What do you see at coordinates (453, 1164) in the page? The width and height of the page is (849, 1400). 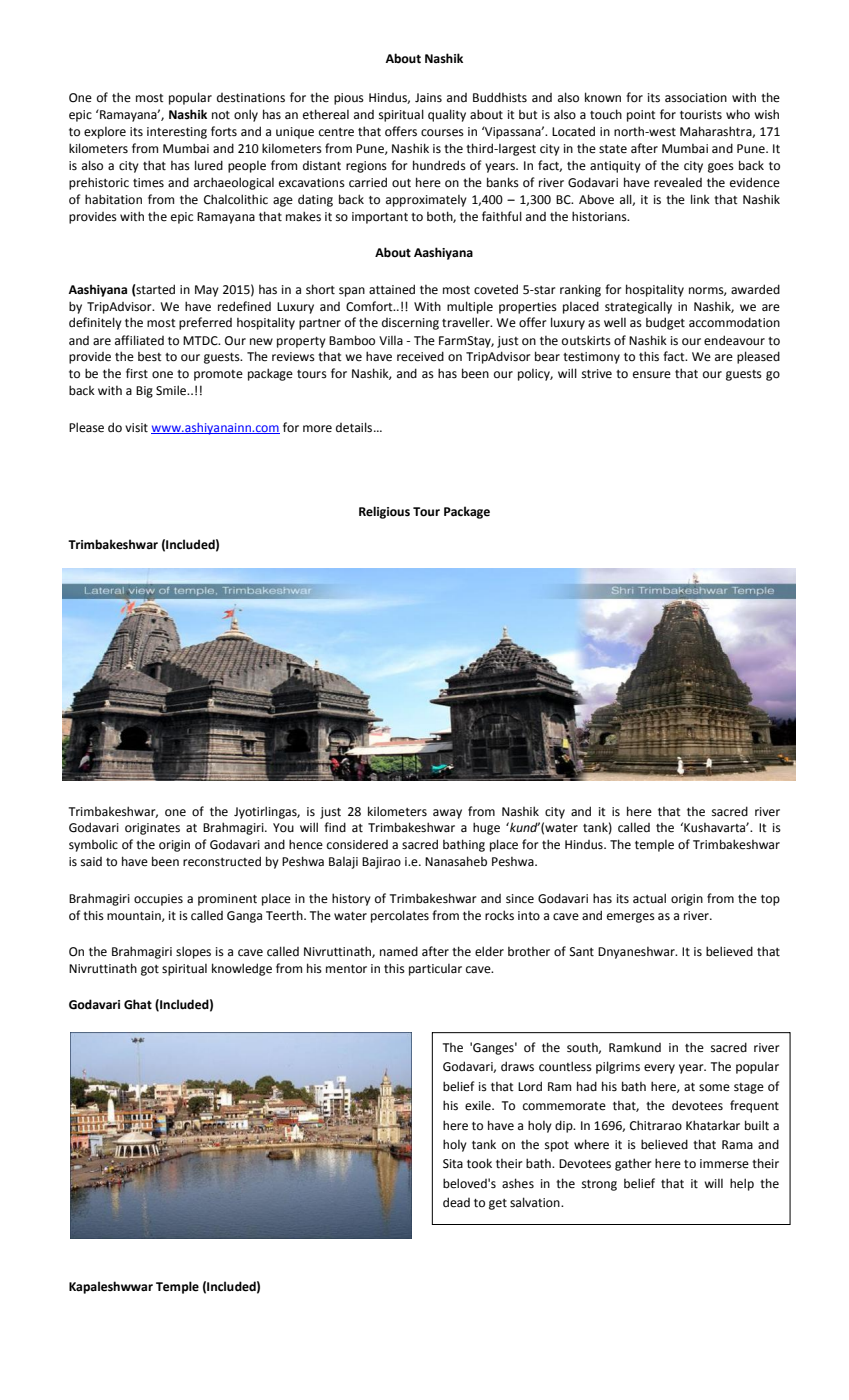 I see `Sita` at bounding box center [453, 1164].
